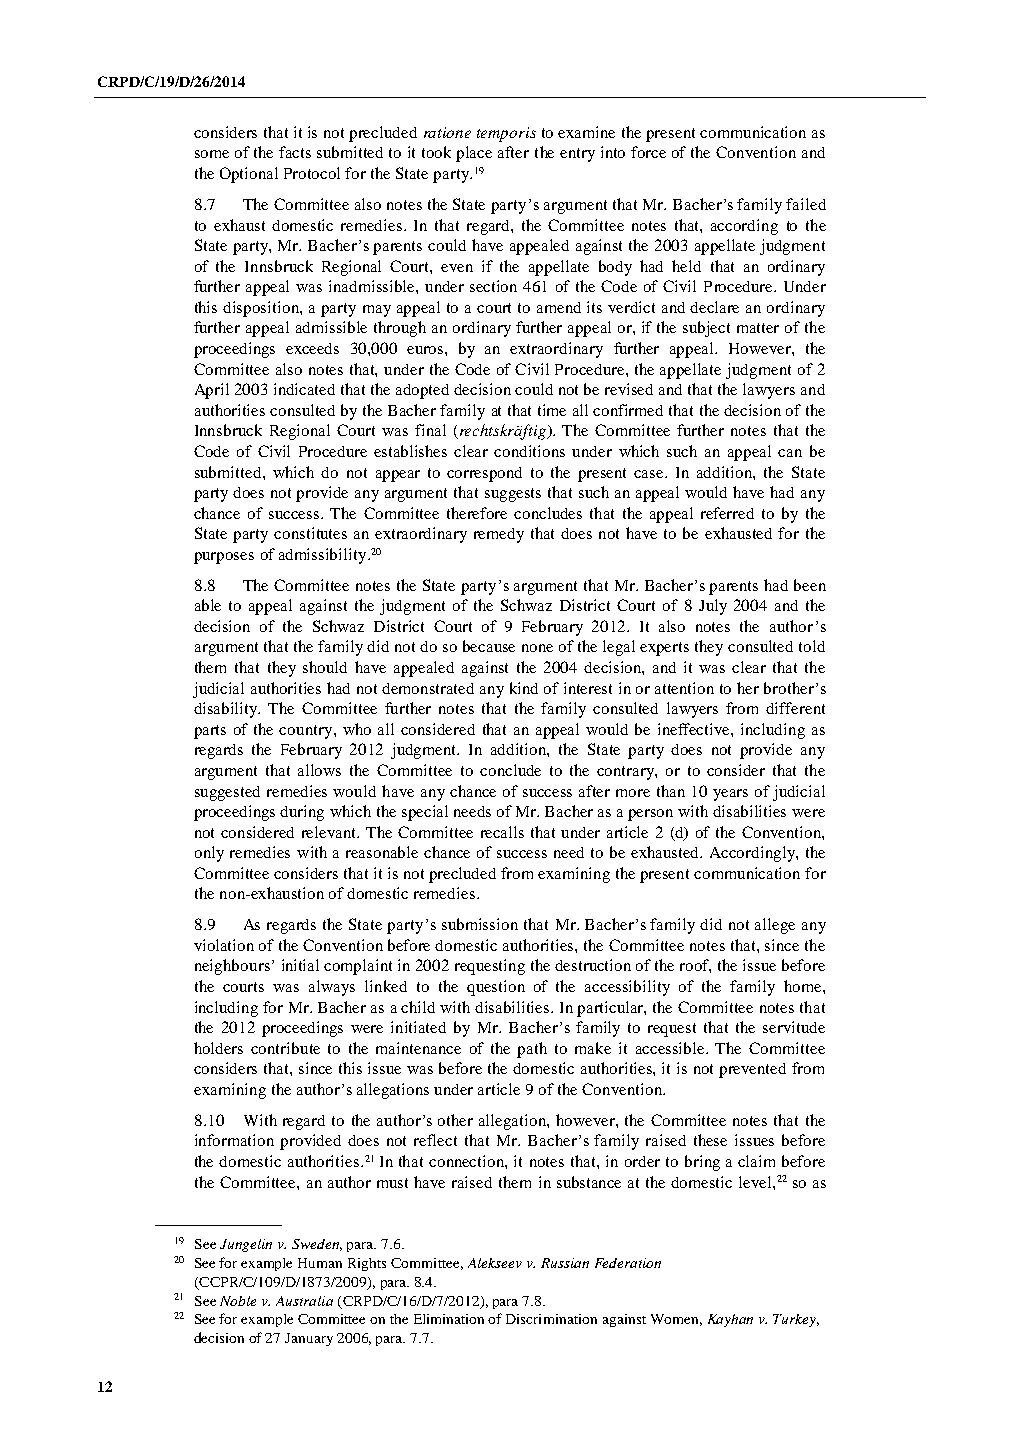 The image size is (1021, 1444). What do you see at coordinates (713, 607) in the page?
I see `July` at bounding box center [713, 607].
